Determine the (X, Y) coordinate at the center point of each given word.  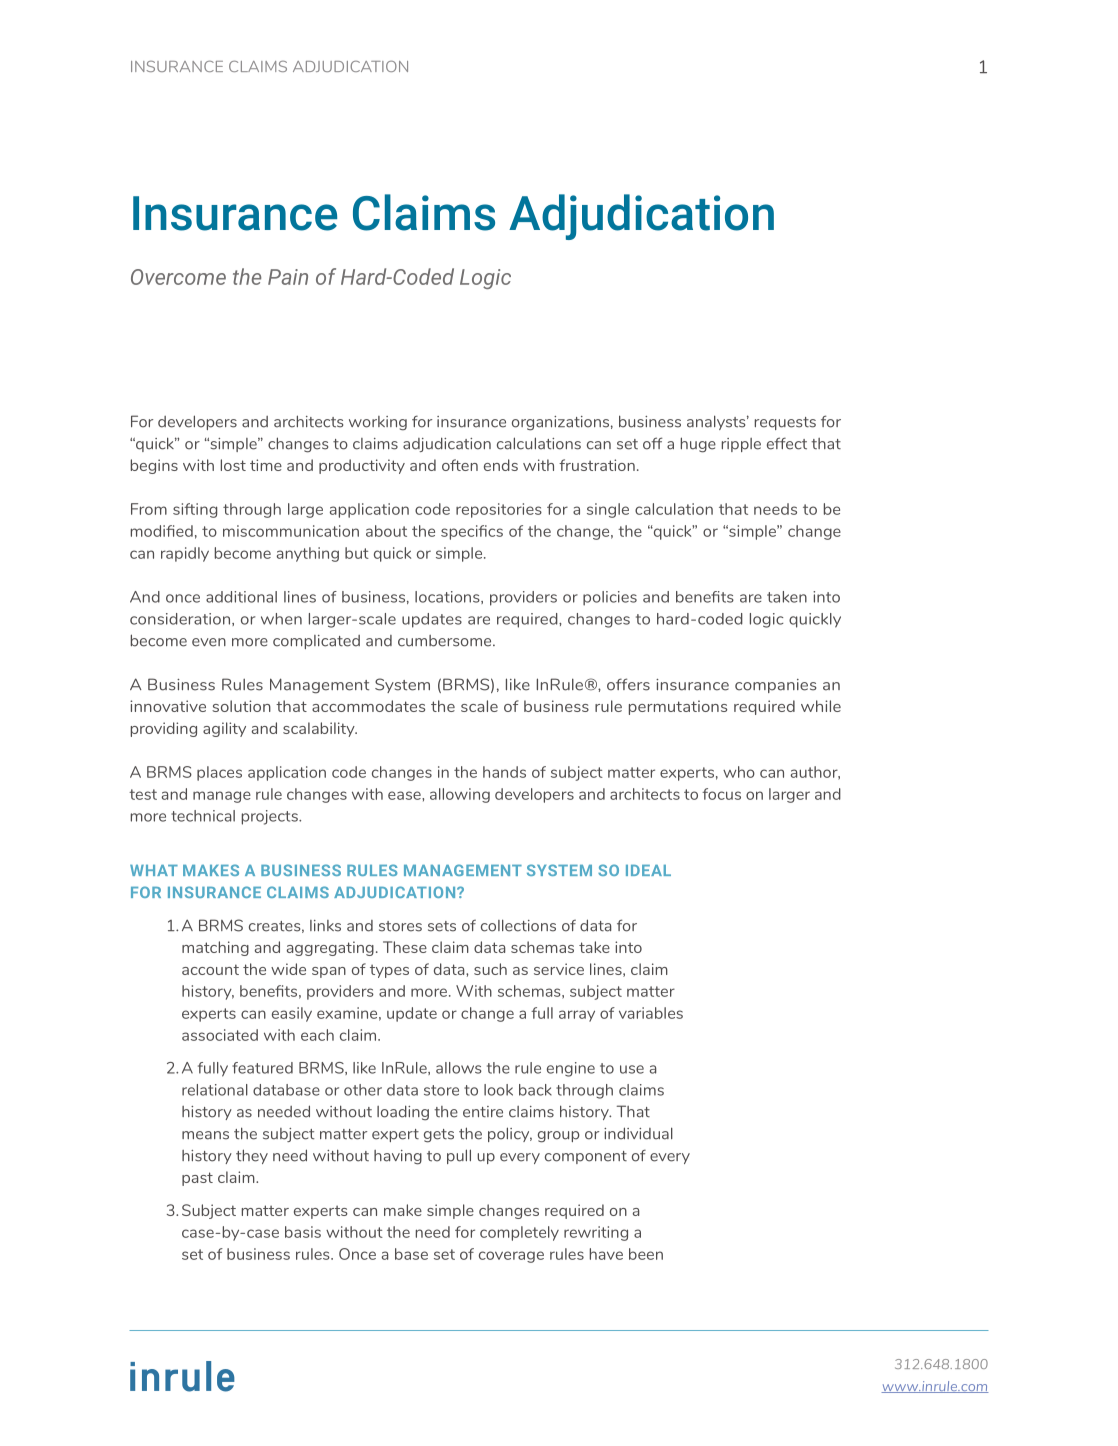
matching (215, 948)
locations (448, 597)
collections (518, 925)
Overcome (178, 277)
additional (241, 597)
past (197, 1179)
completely (519, 1233)
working (378, 423)
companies (775, 686)
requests (785, 423)
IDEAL (648, 870)
